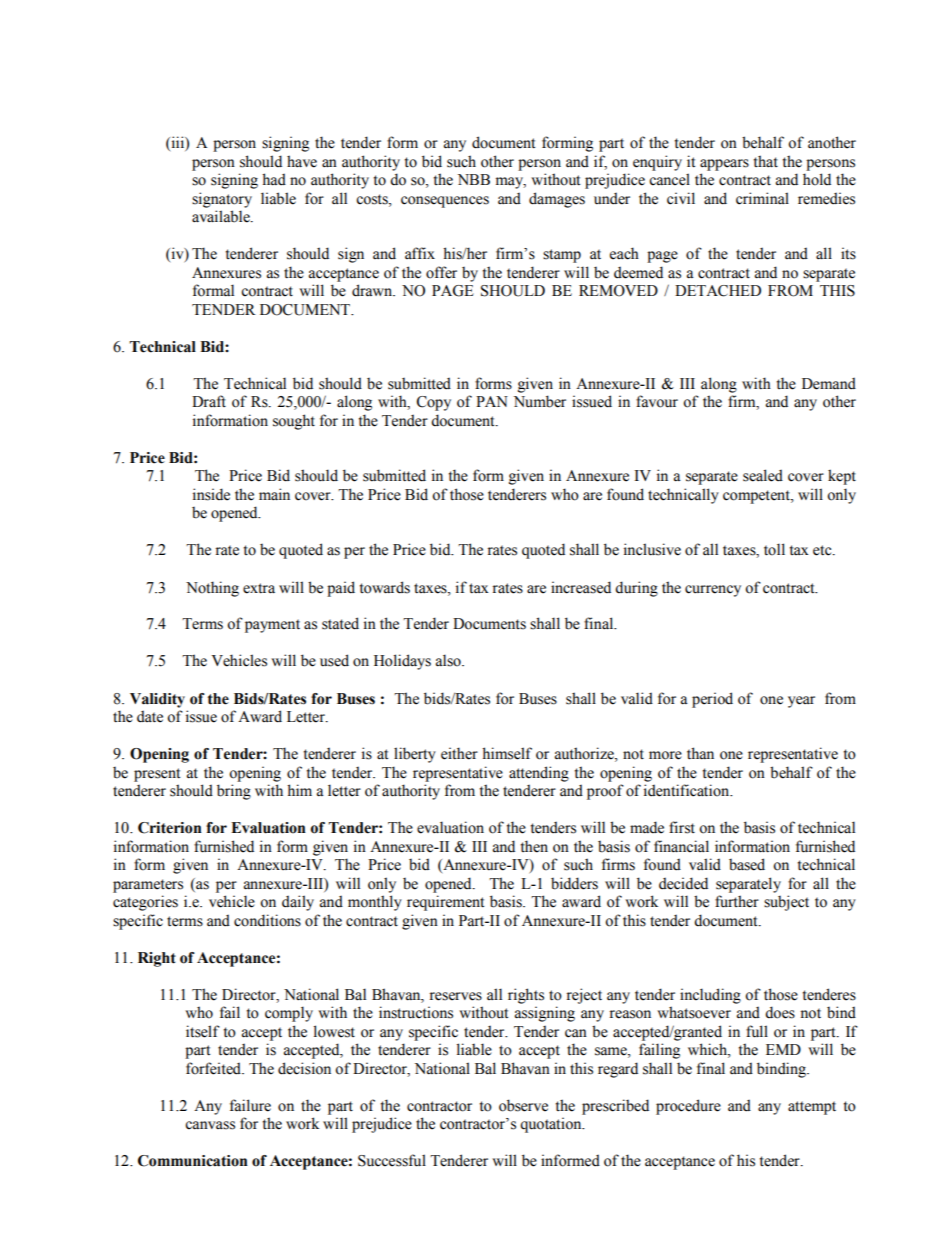 The height and width of the image is (1233, 952). Describe the element at coordinates (492, 401) in the image. I see `PAN` at that location.
